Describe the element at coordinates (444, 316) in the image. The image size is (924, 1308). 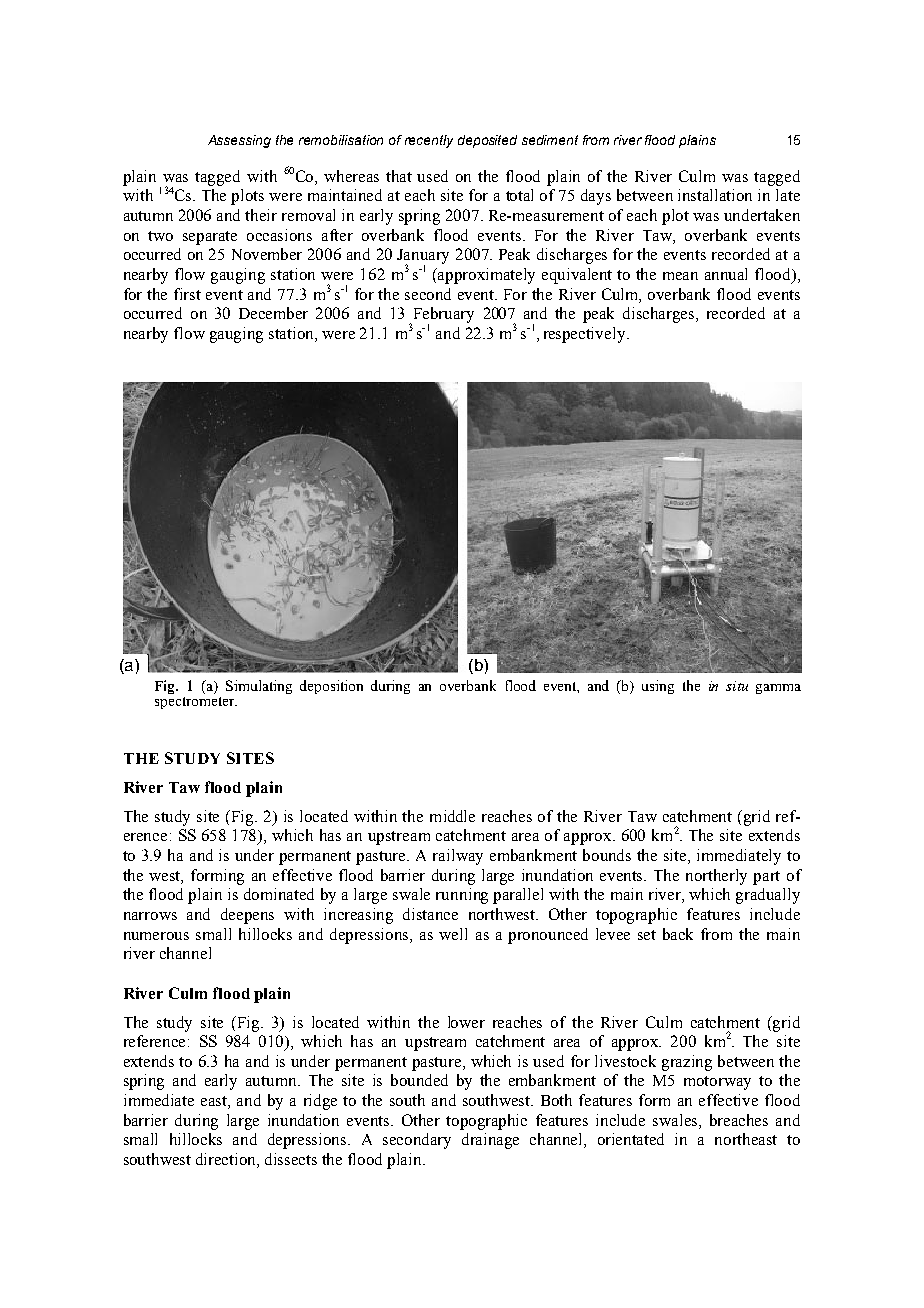
I see `February` at that location.
